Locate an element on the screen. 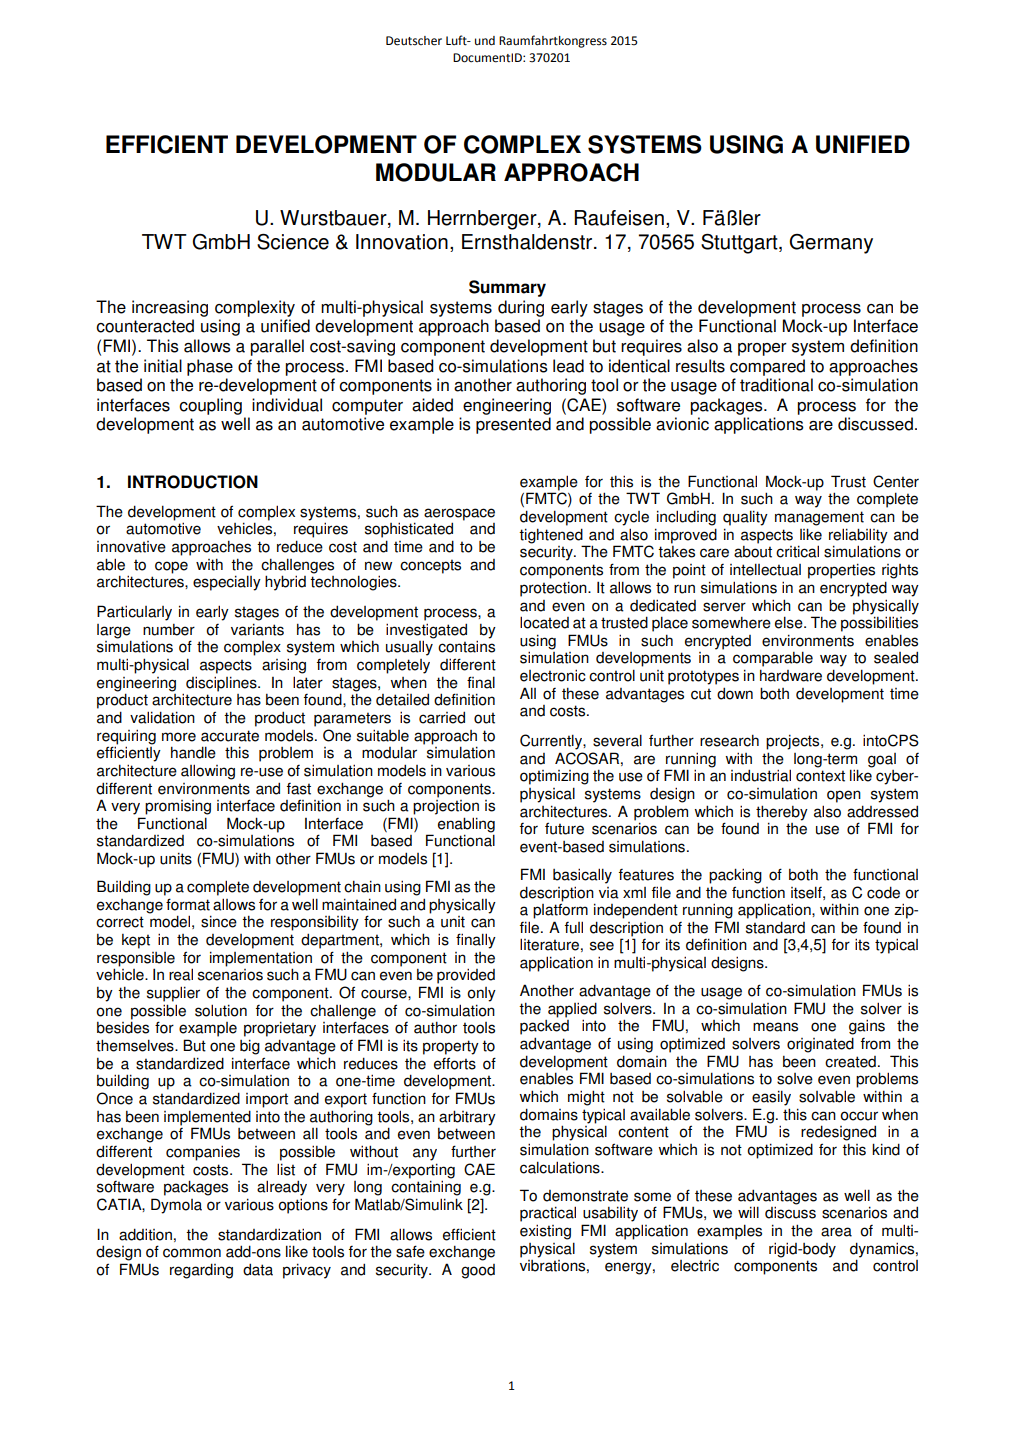 The height and width of the screenshot is (1437, 1015). INTRODUCTION is located at coordinates (193, 482).
